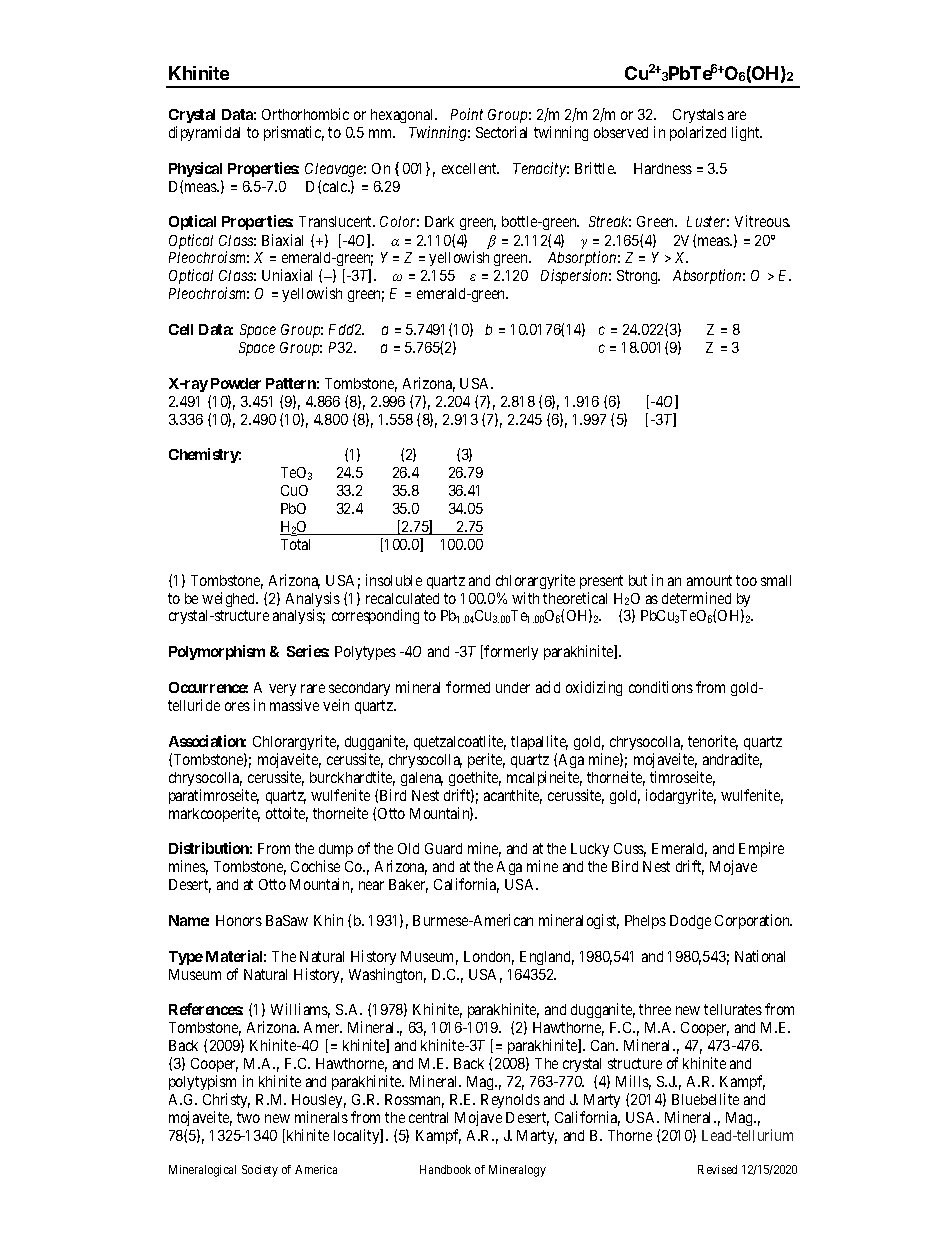 This document has height=1233, width=952. I want to click on massive, so click(294, 705).
